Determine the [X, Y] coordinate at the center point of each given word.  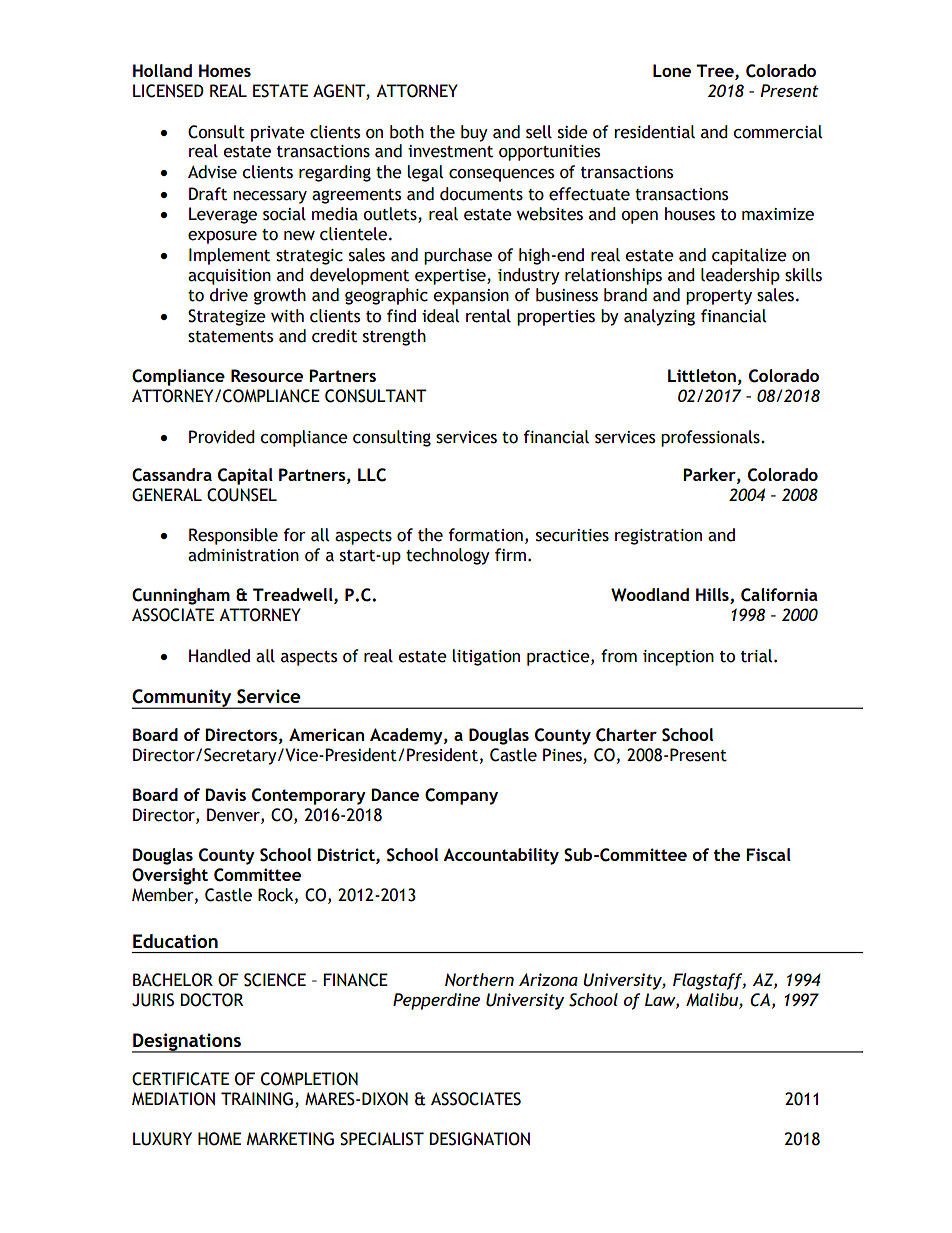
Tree [716, 71]
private [278, 134]
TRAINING [257, 1099]
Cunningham [181, 596]
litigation [486, 657]
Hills [713, 596]
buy [474, 133]
